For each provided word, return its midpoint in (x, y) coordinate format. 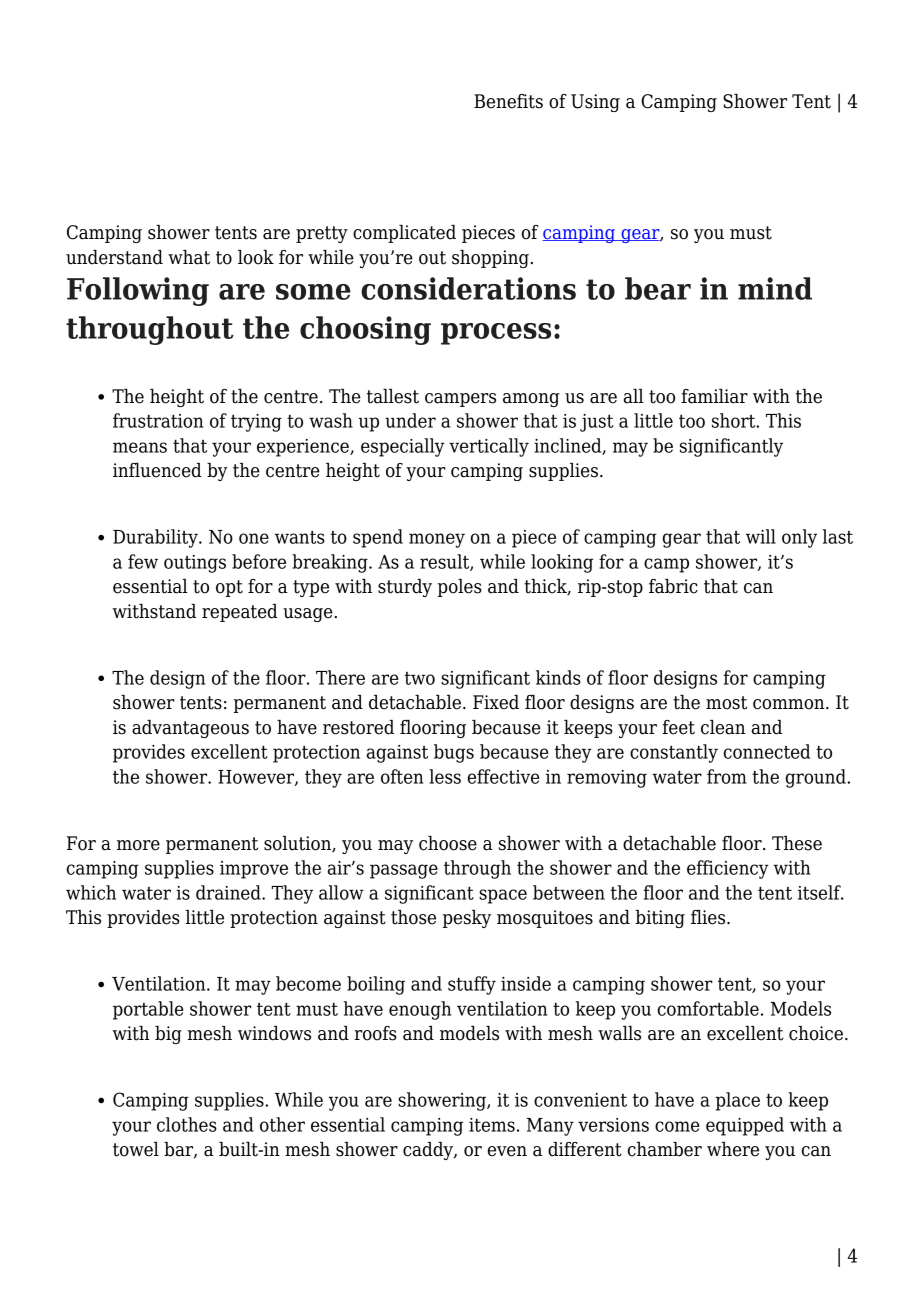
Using (595, 103)
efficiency (728, 869)
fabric (673, 586)
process (496, 334)
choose (448, 843)
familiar (714, 396)
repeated (240, 613)
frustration (158, 420)
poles (460, 588)
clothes (187, 1124)
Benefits (508, 101)
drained (229, 892)
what (189, 257)
